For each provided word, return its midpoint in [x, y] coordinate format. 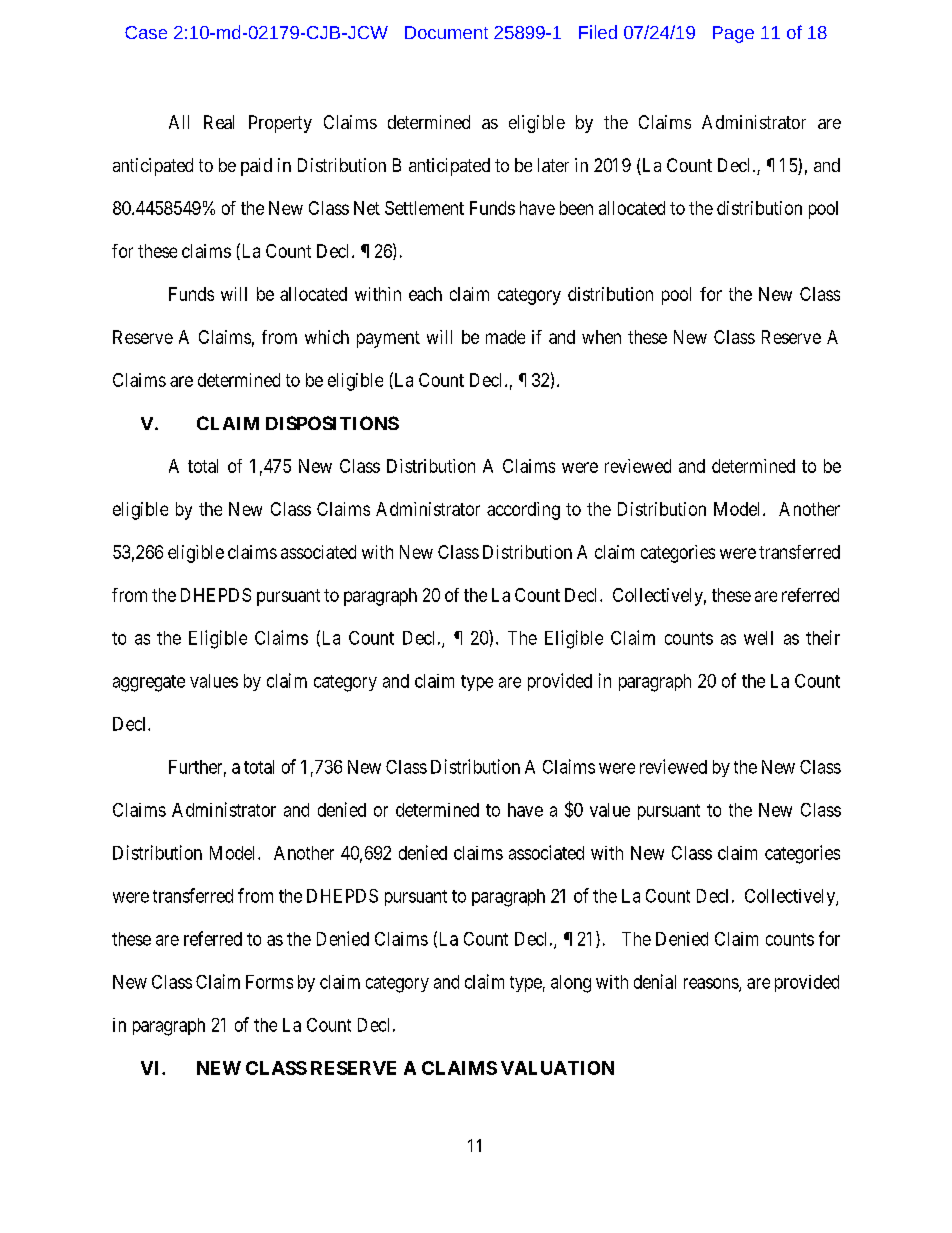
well [758, 638]
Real [219, 122]
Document [446, 32]
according [523, 511]
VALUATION [557, 1068]
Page [733, 34]
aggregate [149, 683]
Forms [269, 982]
